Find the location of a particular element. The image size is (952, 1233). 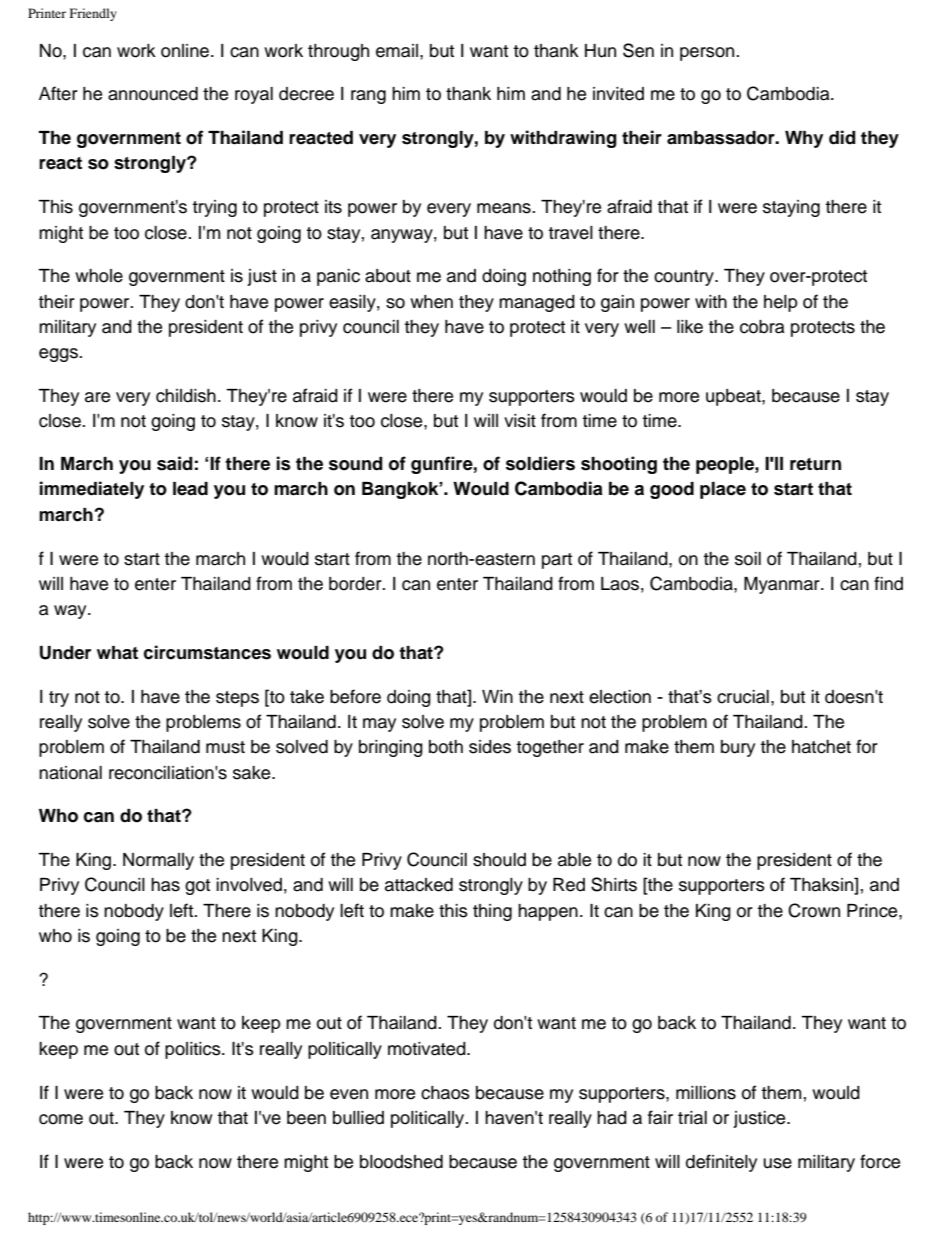

sides is located at coordinates (490, 747).
